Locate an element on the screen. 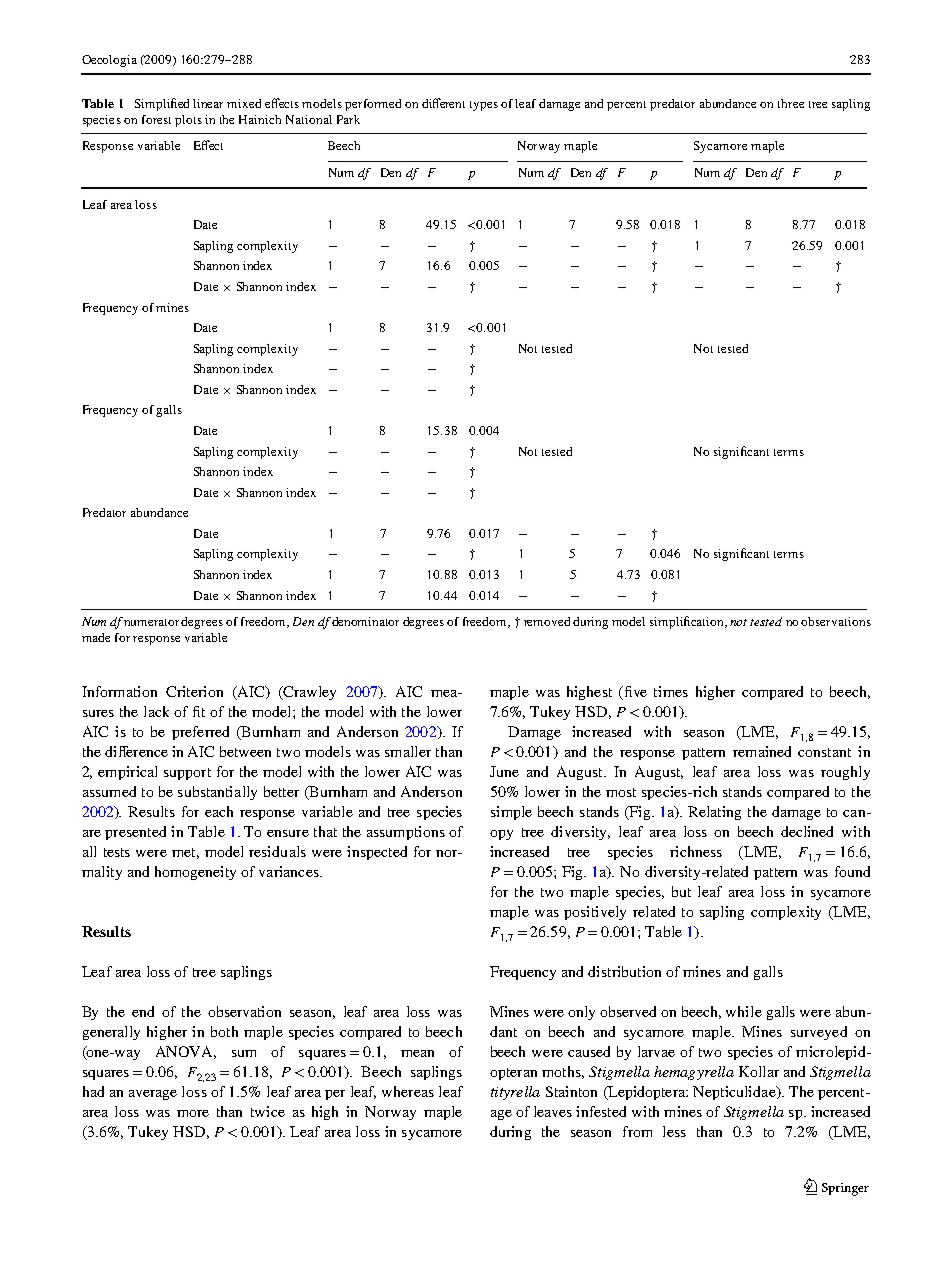 The width and height of the screenshot is (952, 1266). times is located at coordinates (671, 691).
